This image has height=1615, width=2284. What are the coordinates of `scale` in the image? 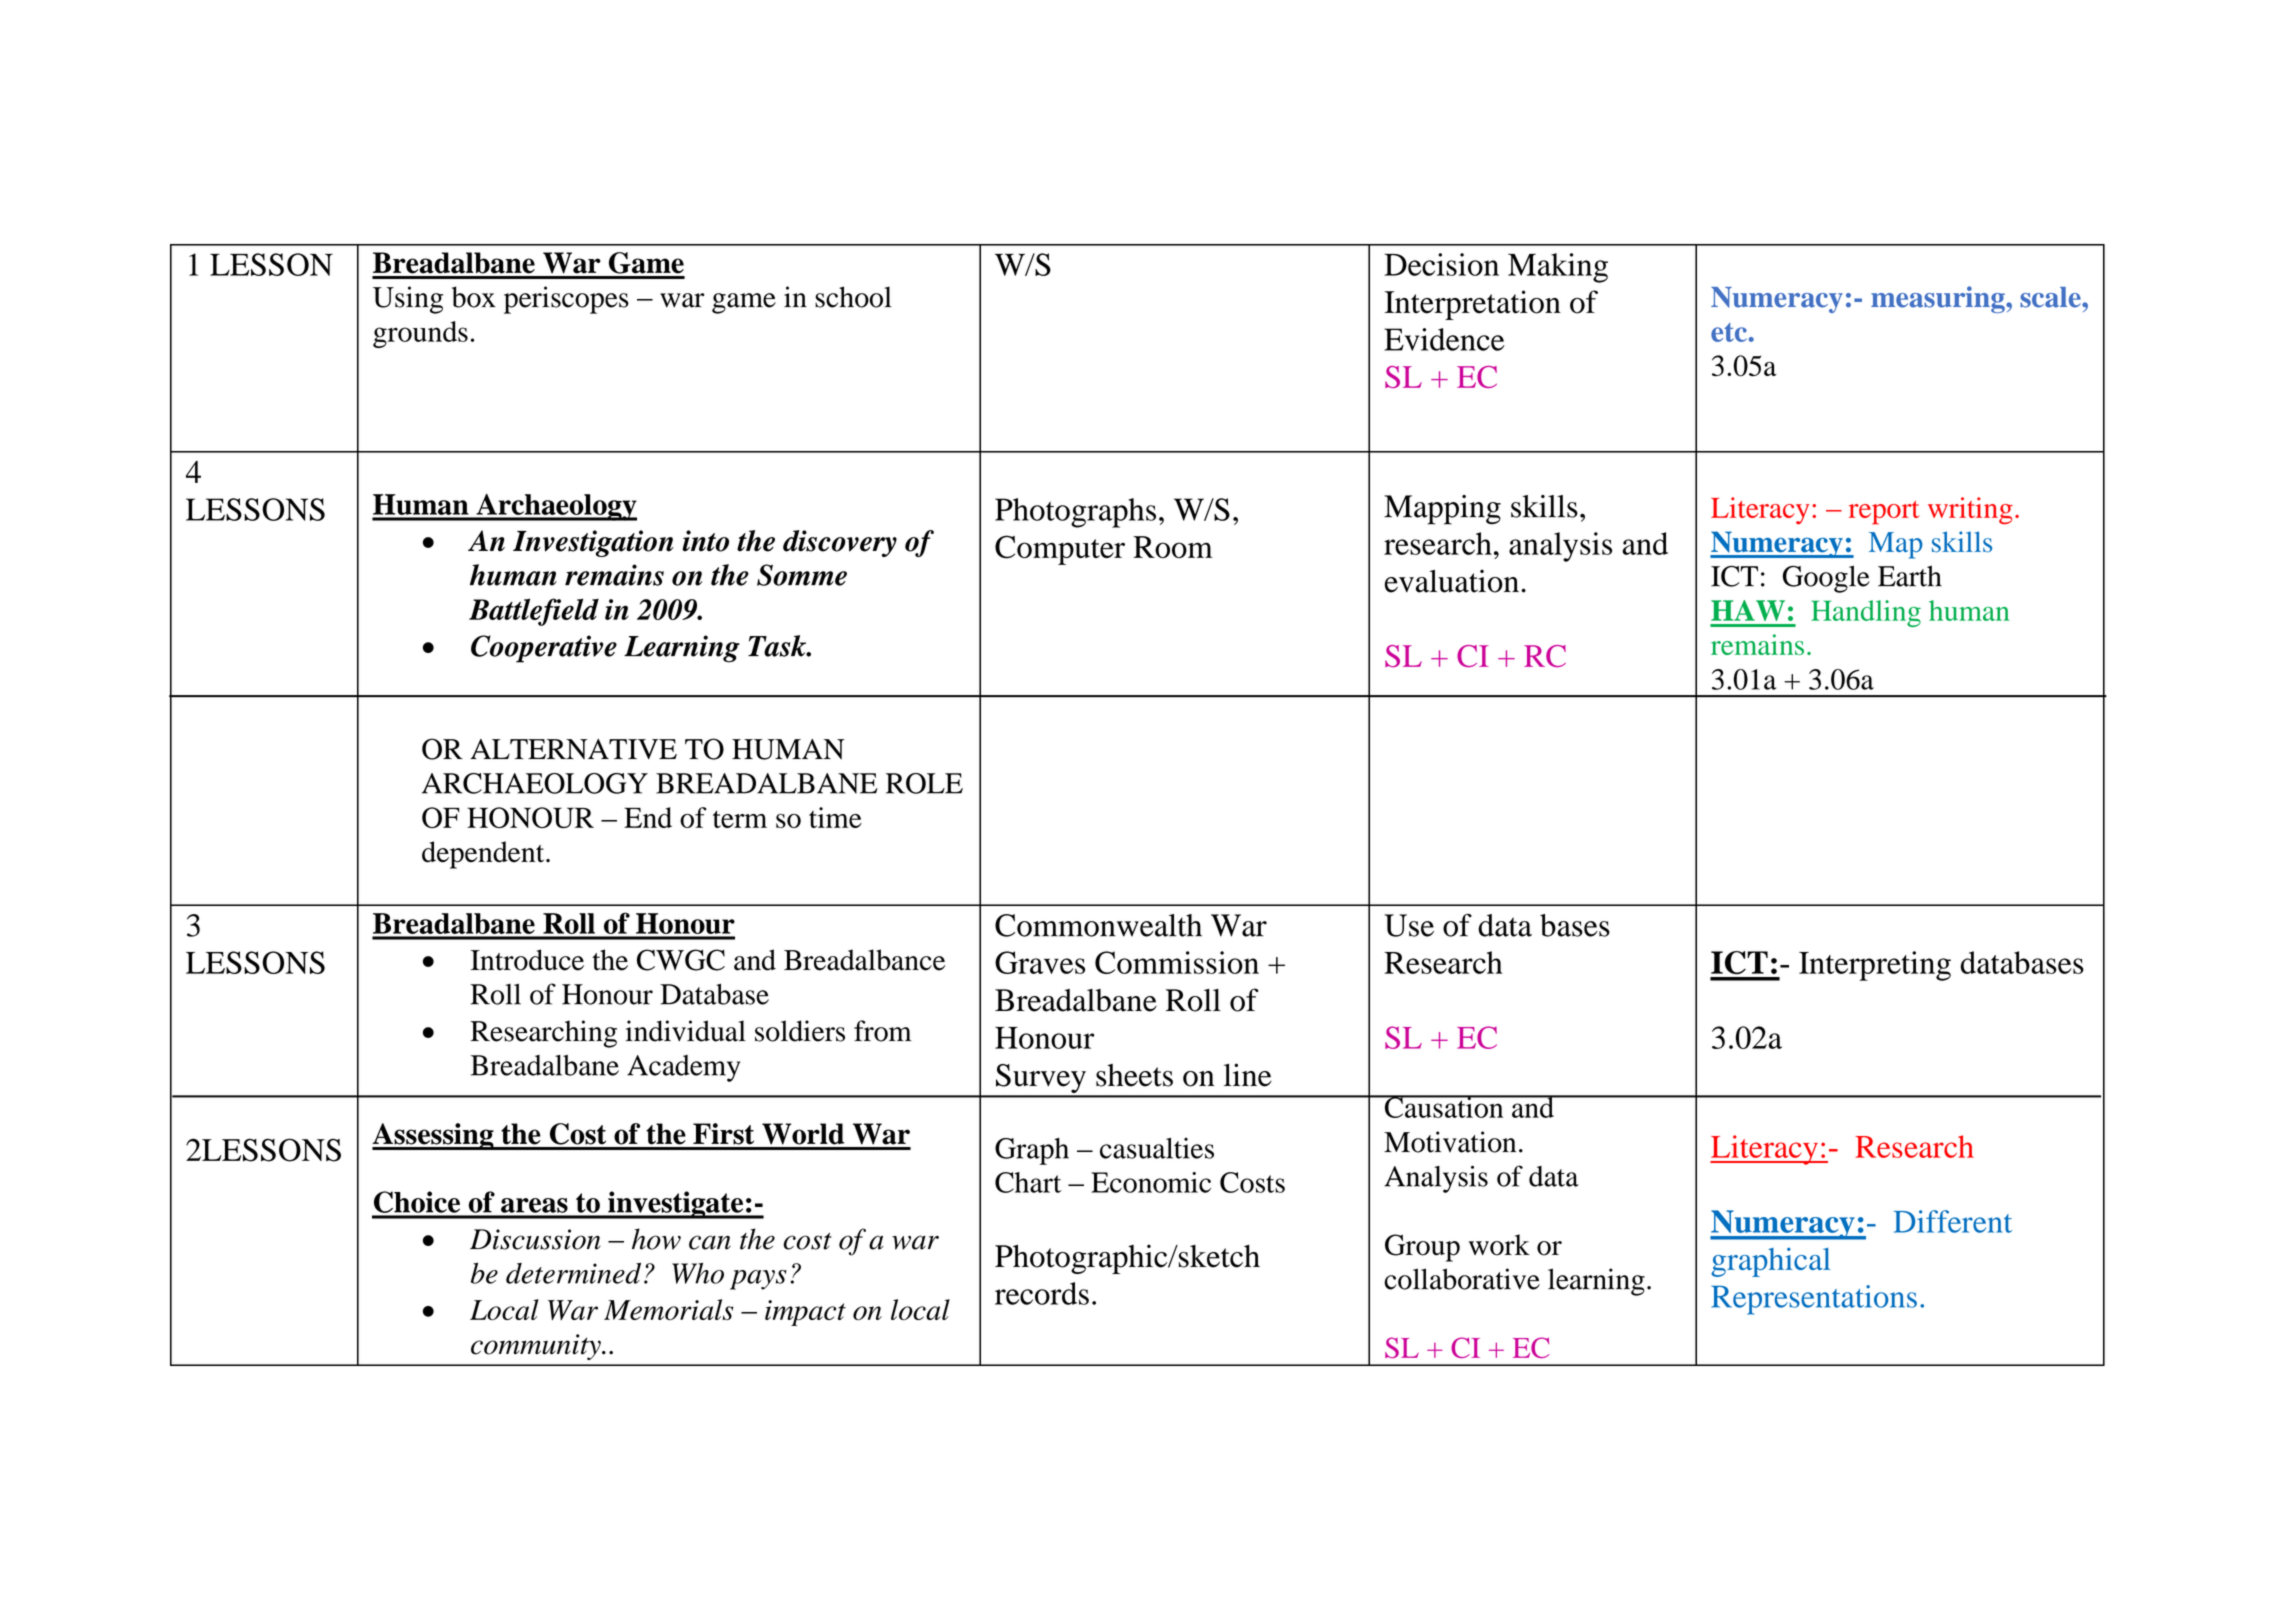 It's located at (2051, 297).
